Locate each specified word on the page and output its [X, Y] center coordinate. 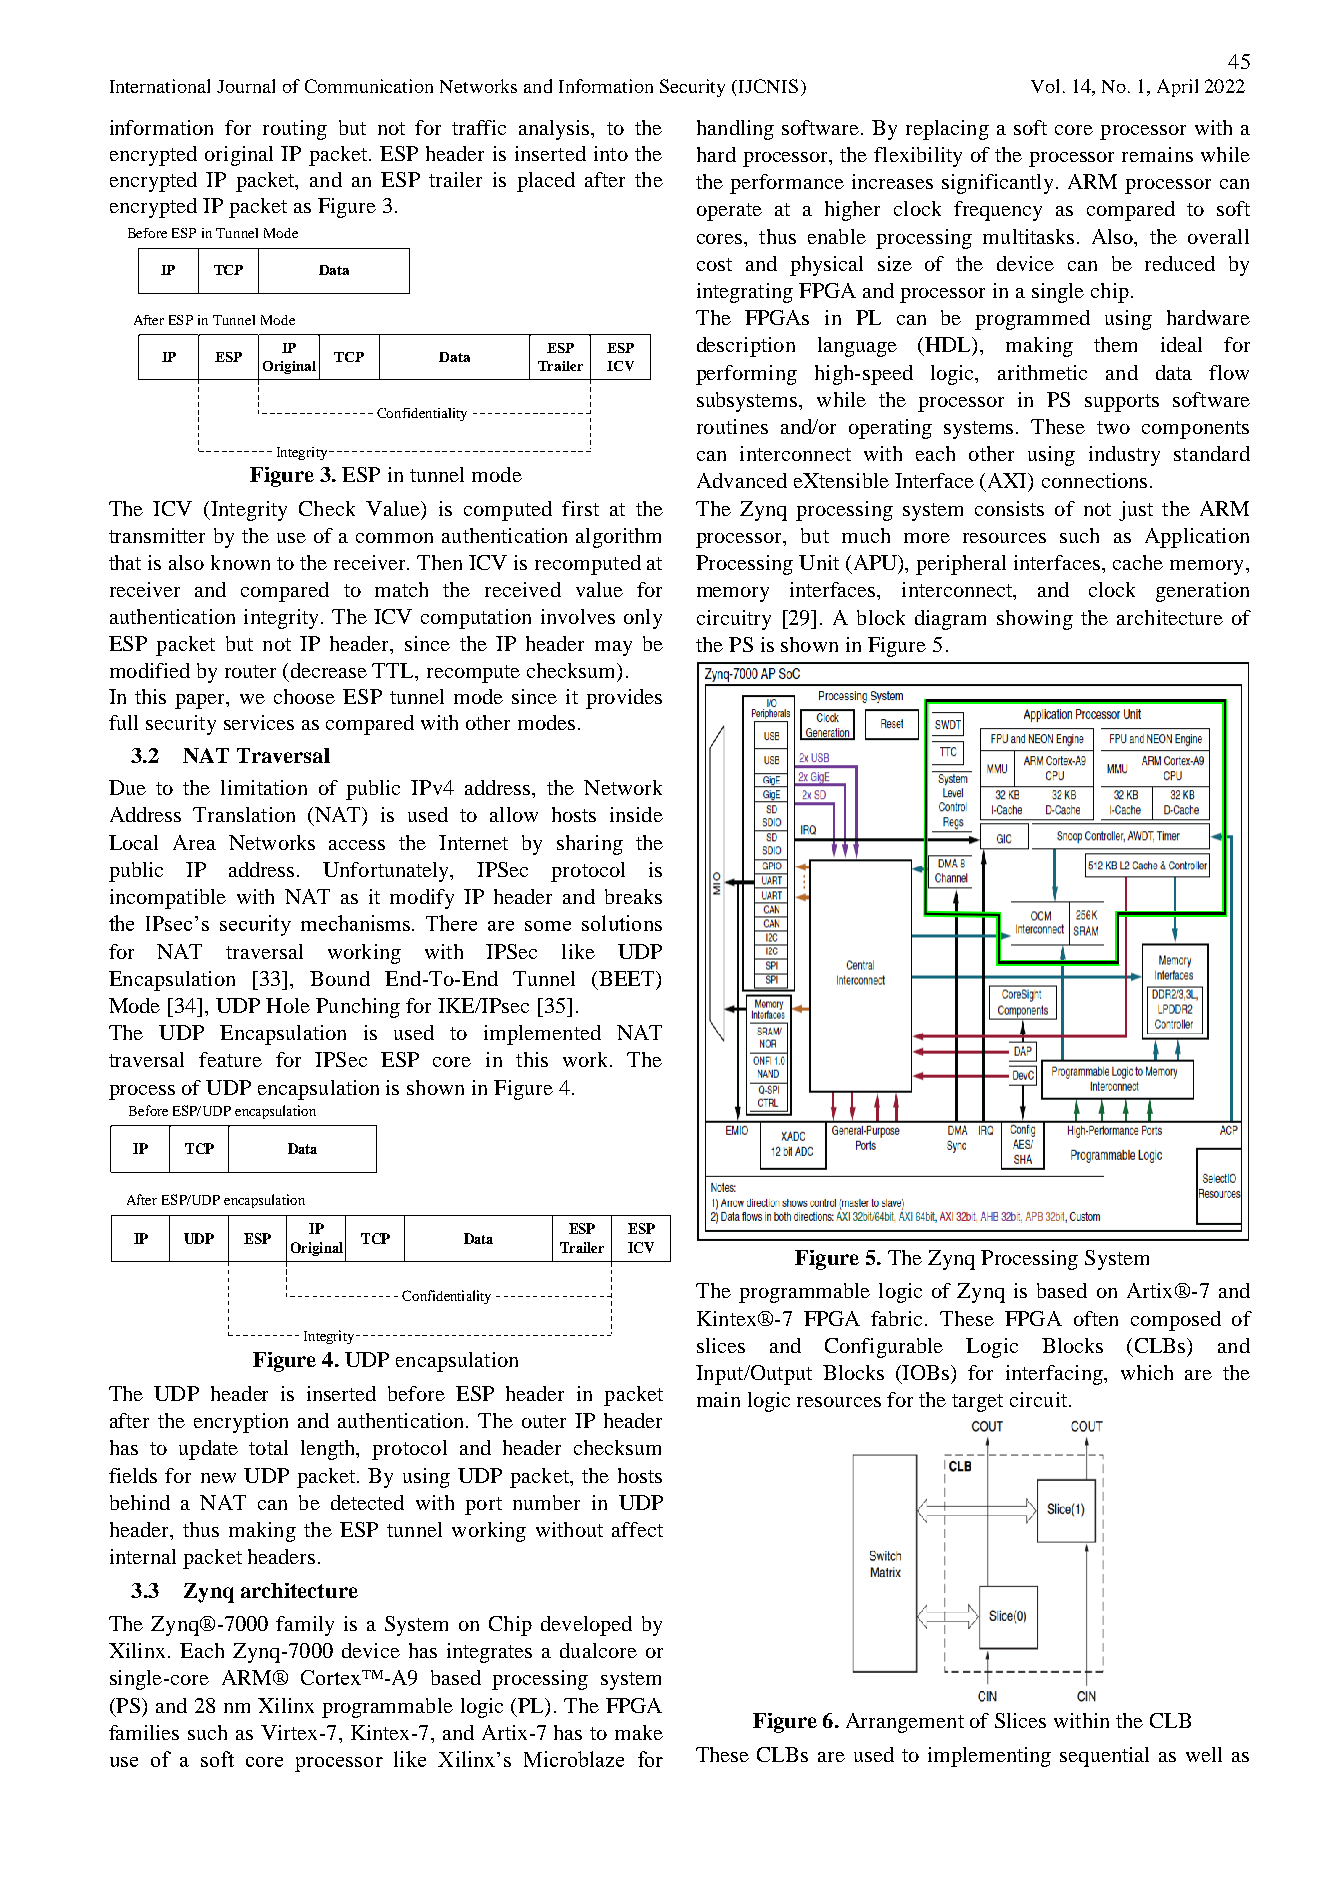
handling [735, 130]
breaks [633, 896]
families [144, 1732]
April [1177, 88]
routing [295, 130]
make [639, 1732]
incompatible [168, 899]
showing [1035, 620]
